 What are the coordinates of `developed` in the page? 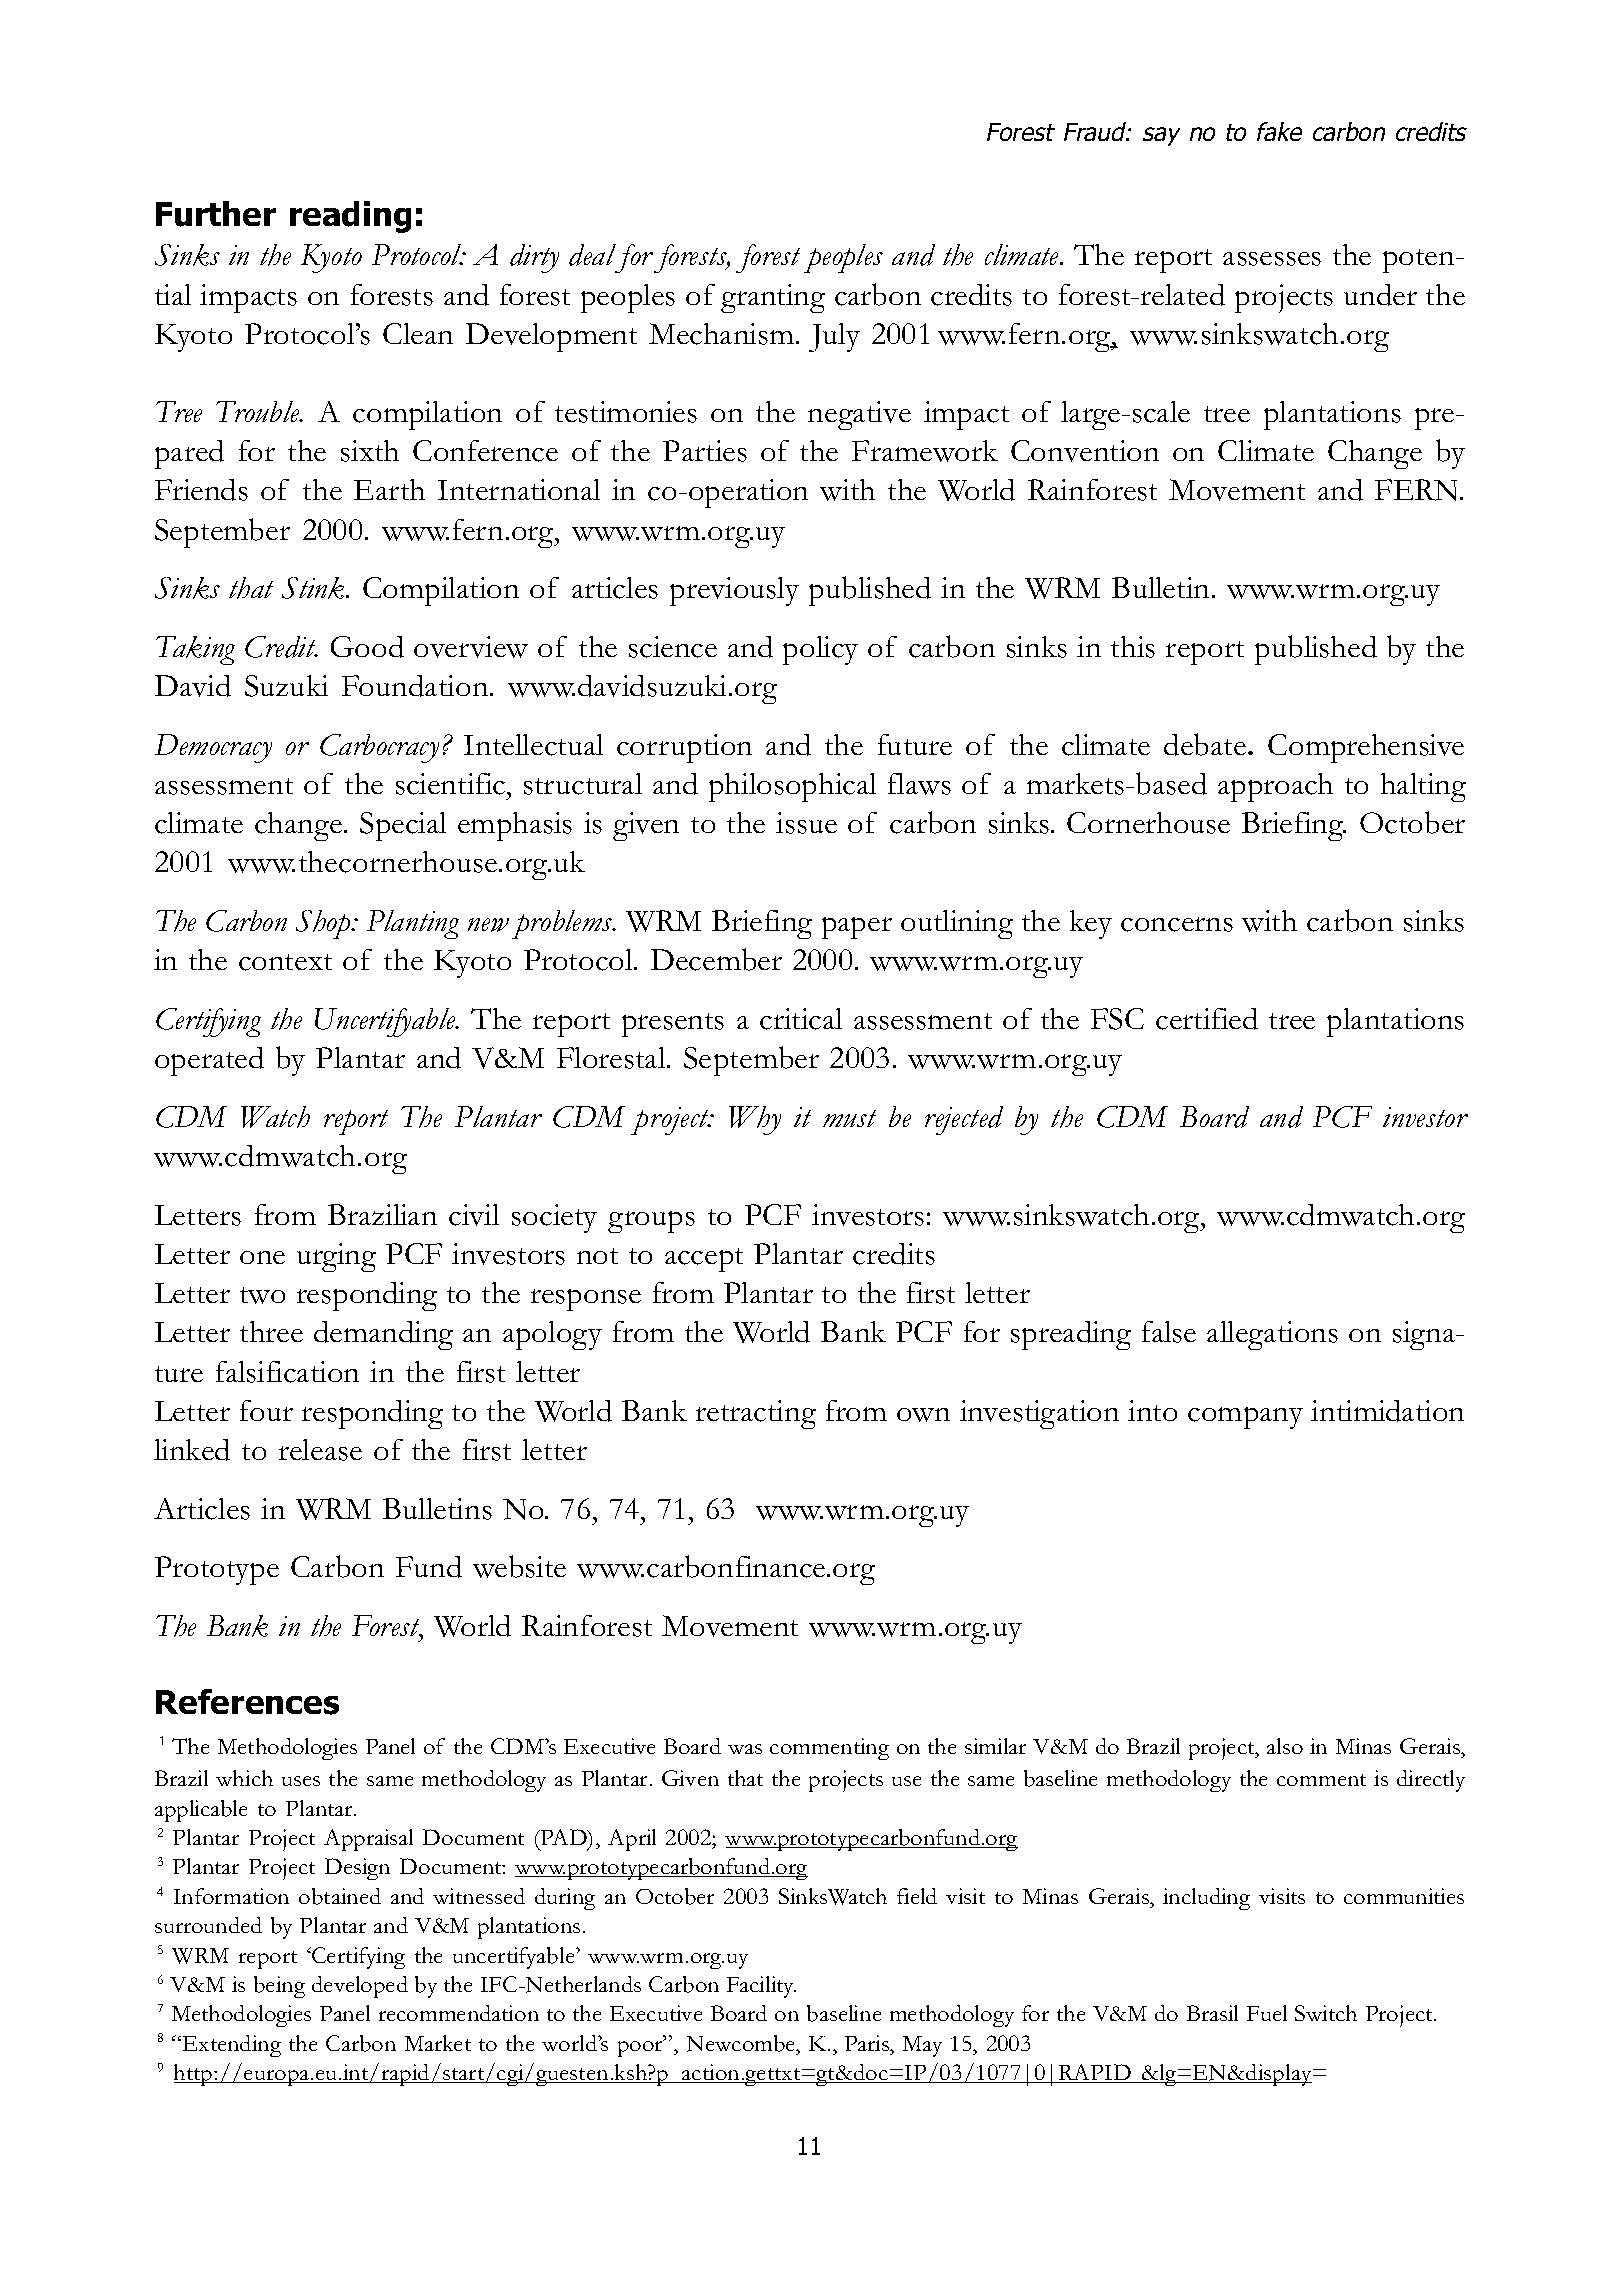 It's located at (360, 1987).
